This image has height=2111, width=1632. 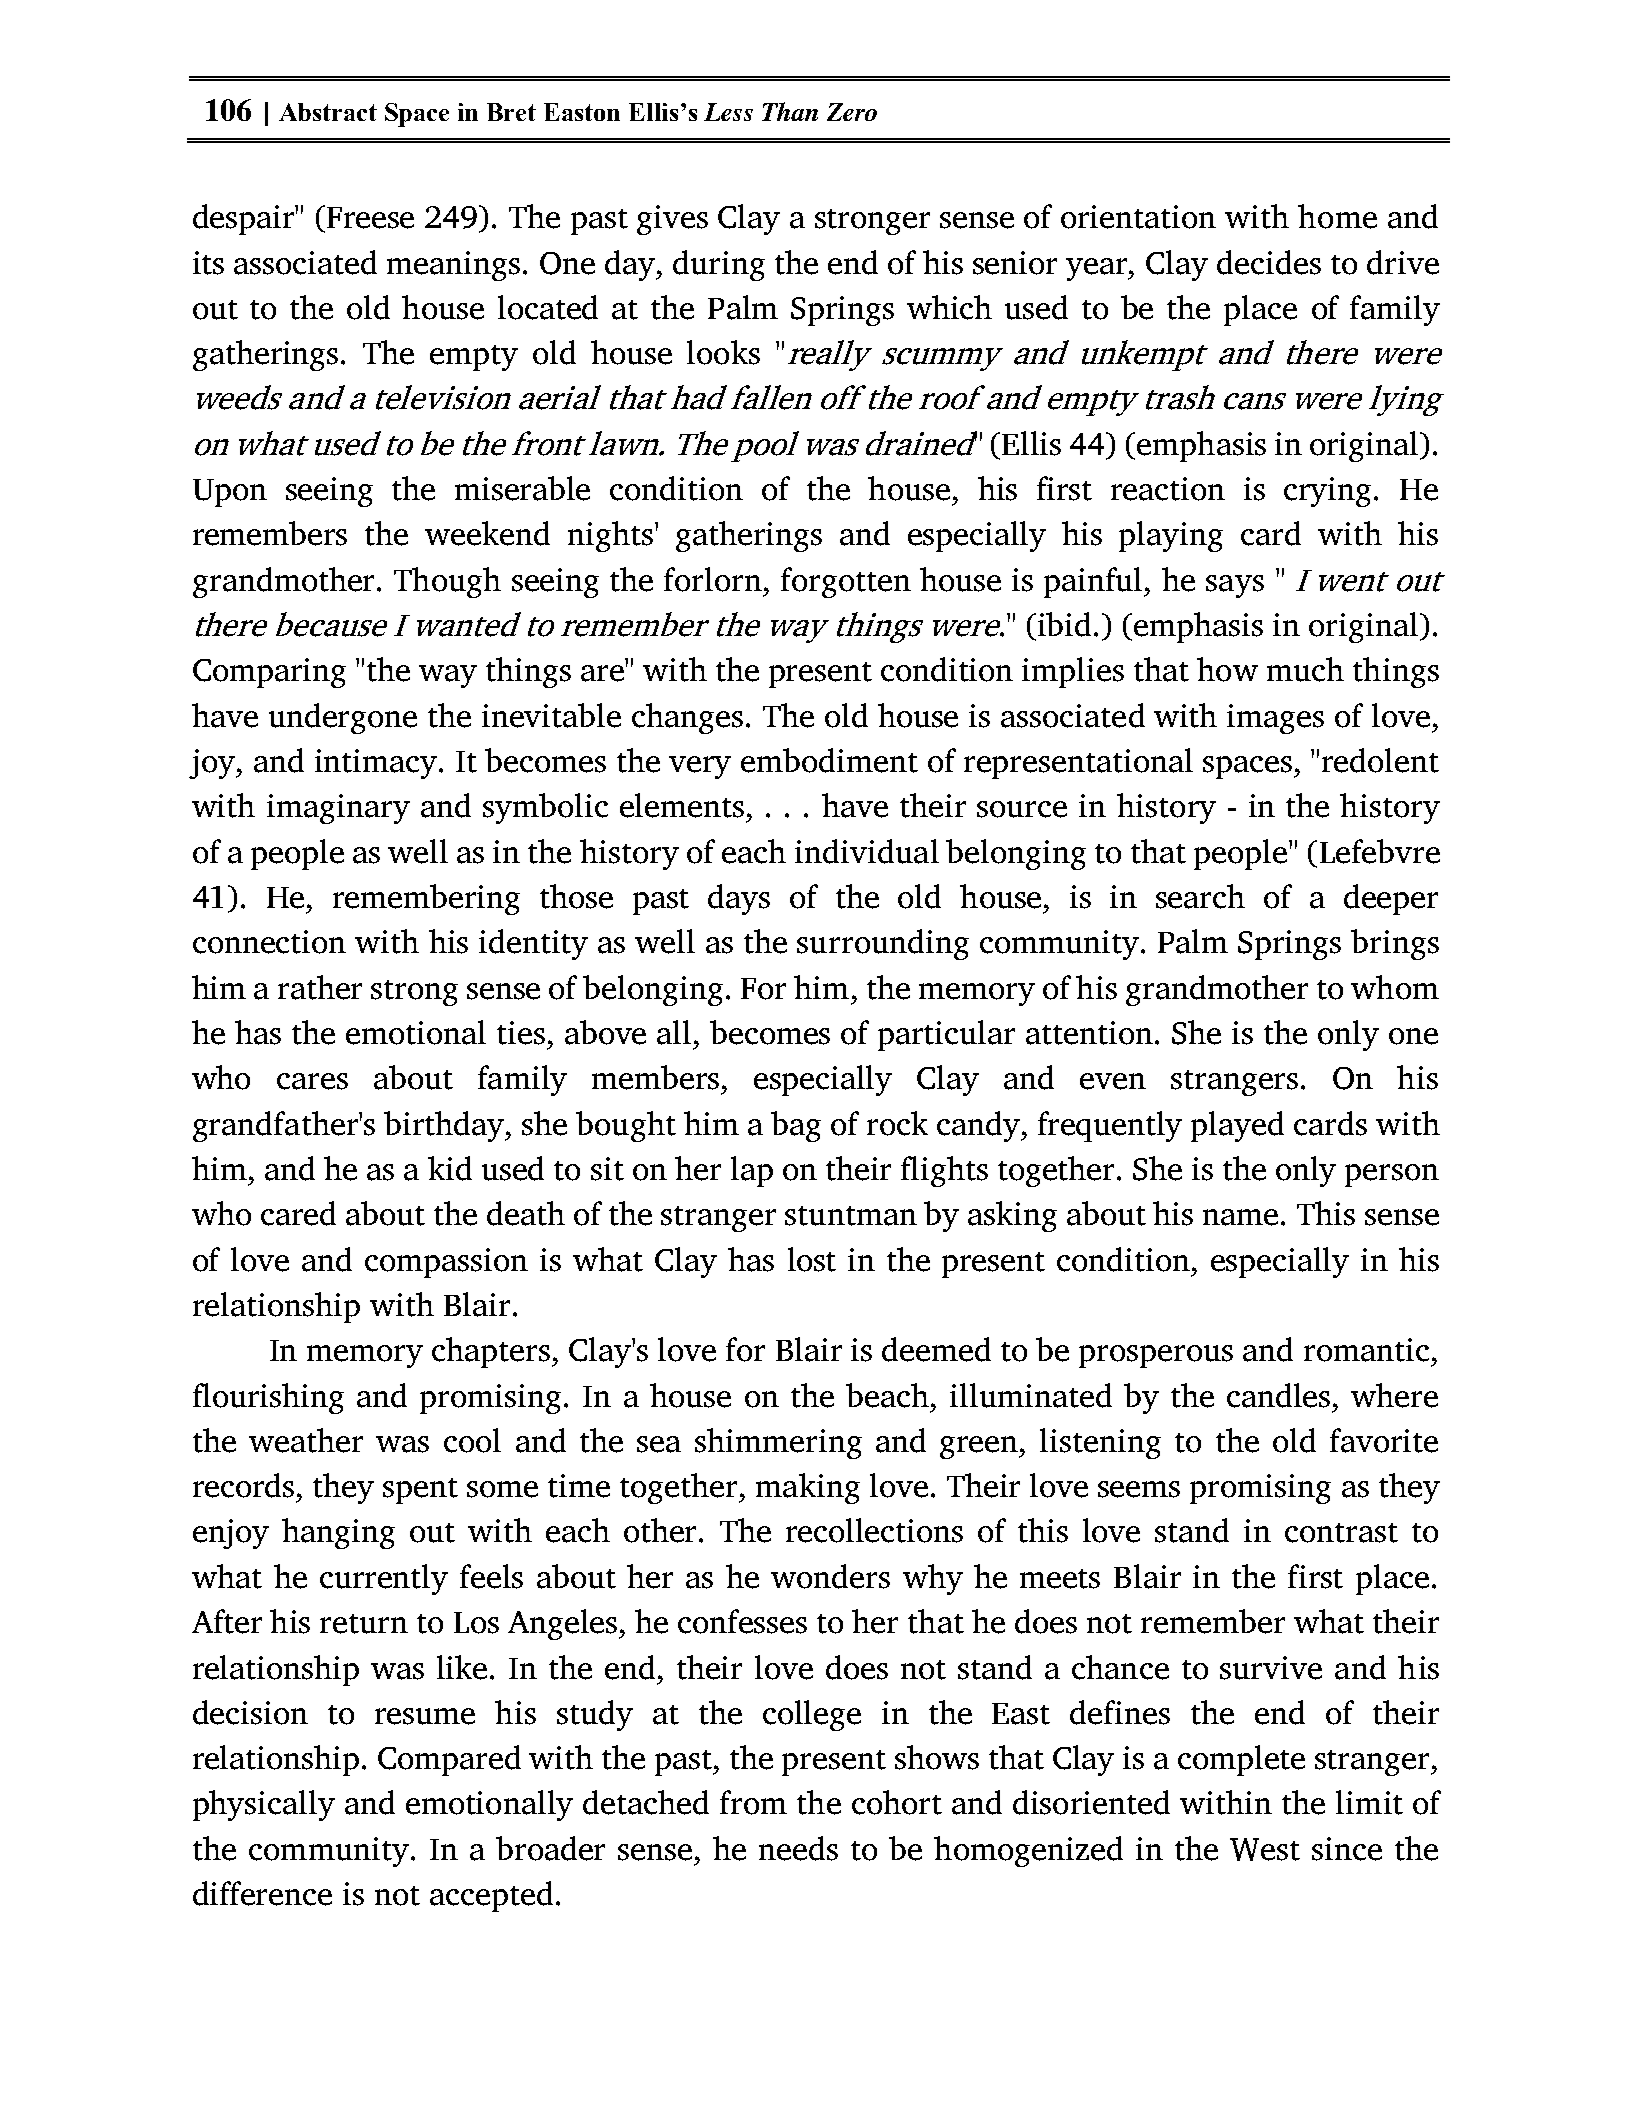 I want to click on lost, so click(x=812, y=1259).
